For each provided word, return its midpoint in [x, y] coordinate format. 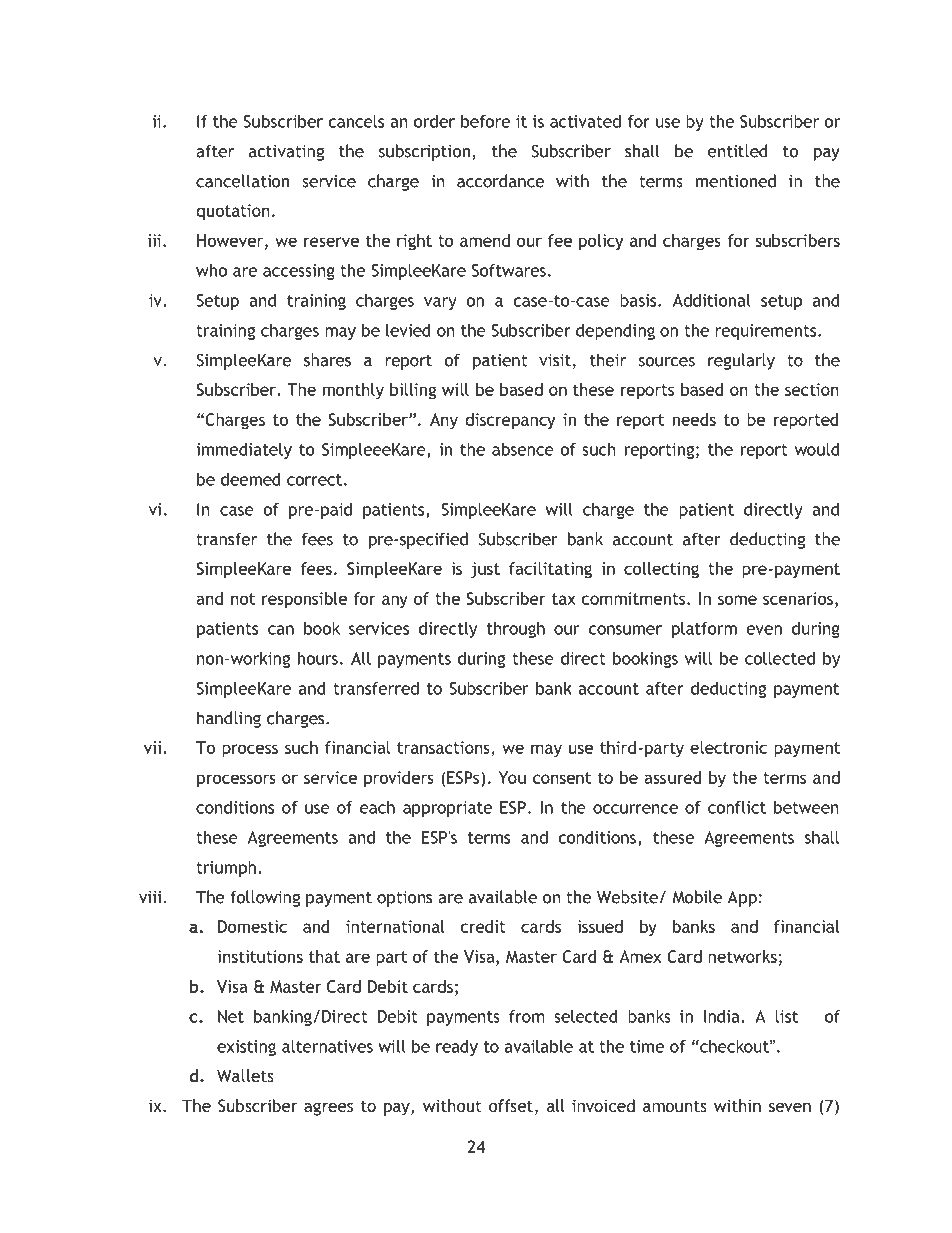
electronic [728, 747]
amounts [675, 1106]
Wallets [245, 1075]
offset [511, 1105]
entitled [737, 151]
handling [229, 719]
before [485, 121]
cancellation [242, 181]
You [512, 777]
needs [694, 419]
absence [523, 449]
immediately [244, 451]
